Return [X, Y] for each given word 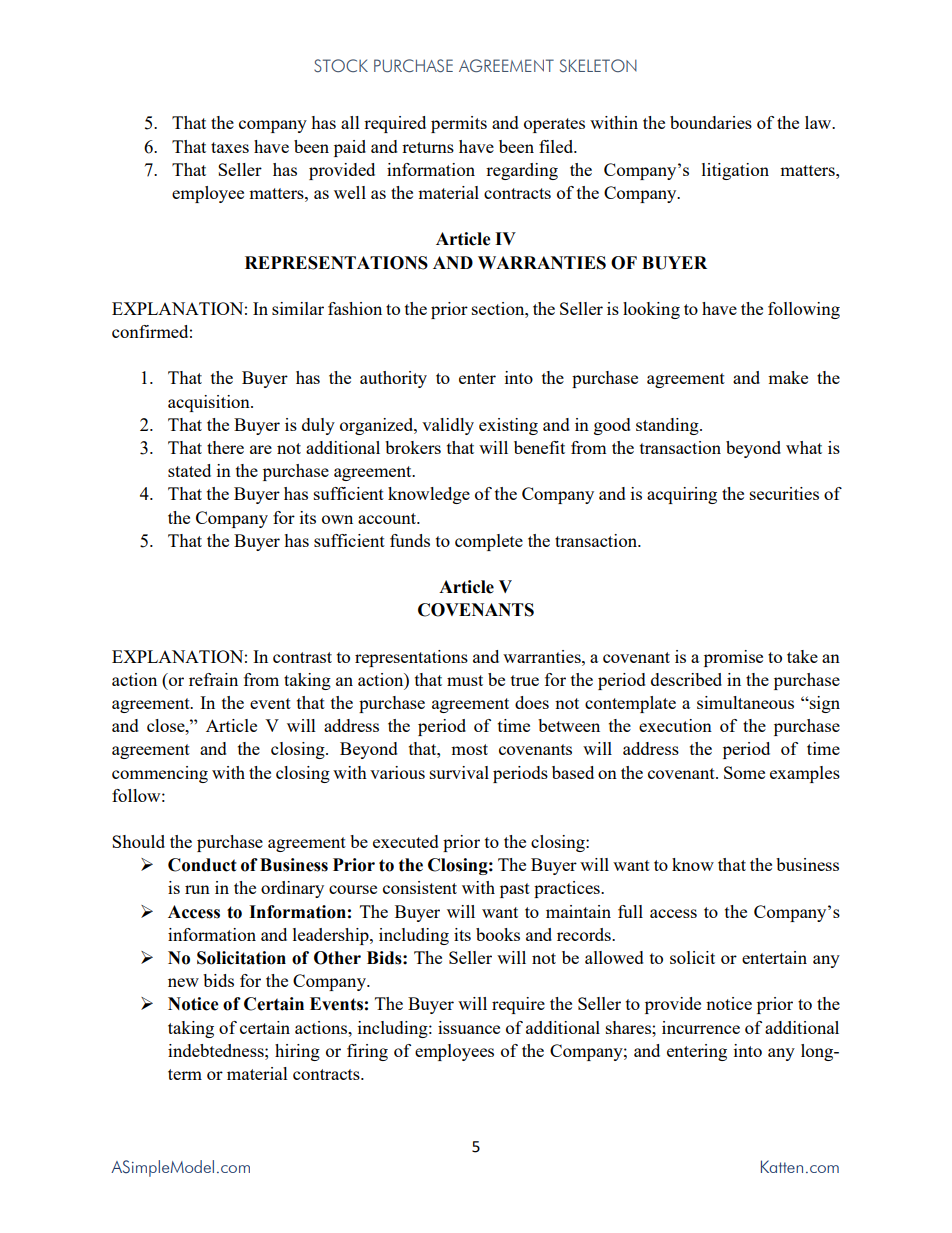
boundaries [711, 122]
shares [629, 1027]
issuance [469, 1027]
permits [459, 124]
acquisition [210, 403]
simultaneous [745, 702]
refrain [213, 679]
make [788, 377]
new [183, 982]
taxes [230, 147]
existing [508, 426]
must [465, 680]
